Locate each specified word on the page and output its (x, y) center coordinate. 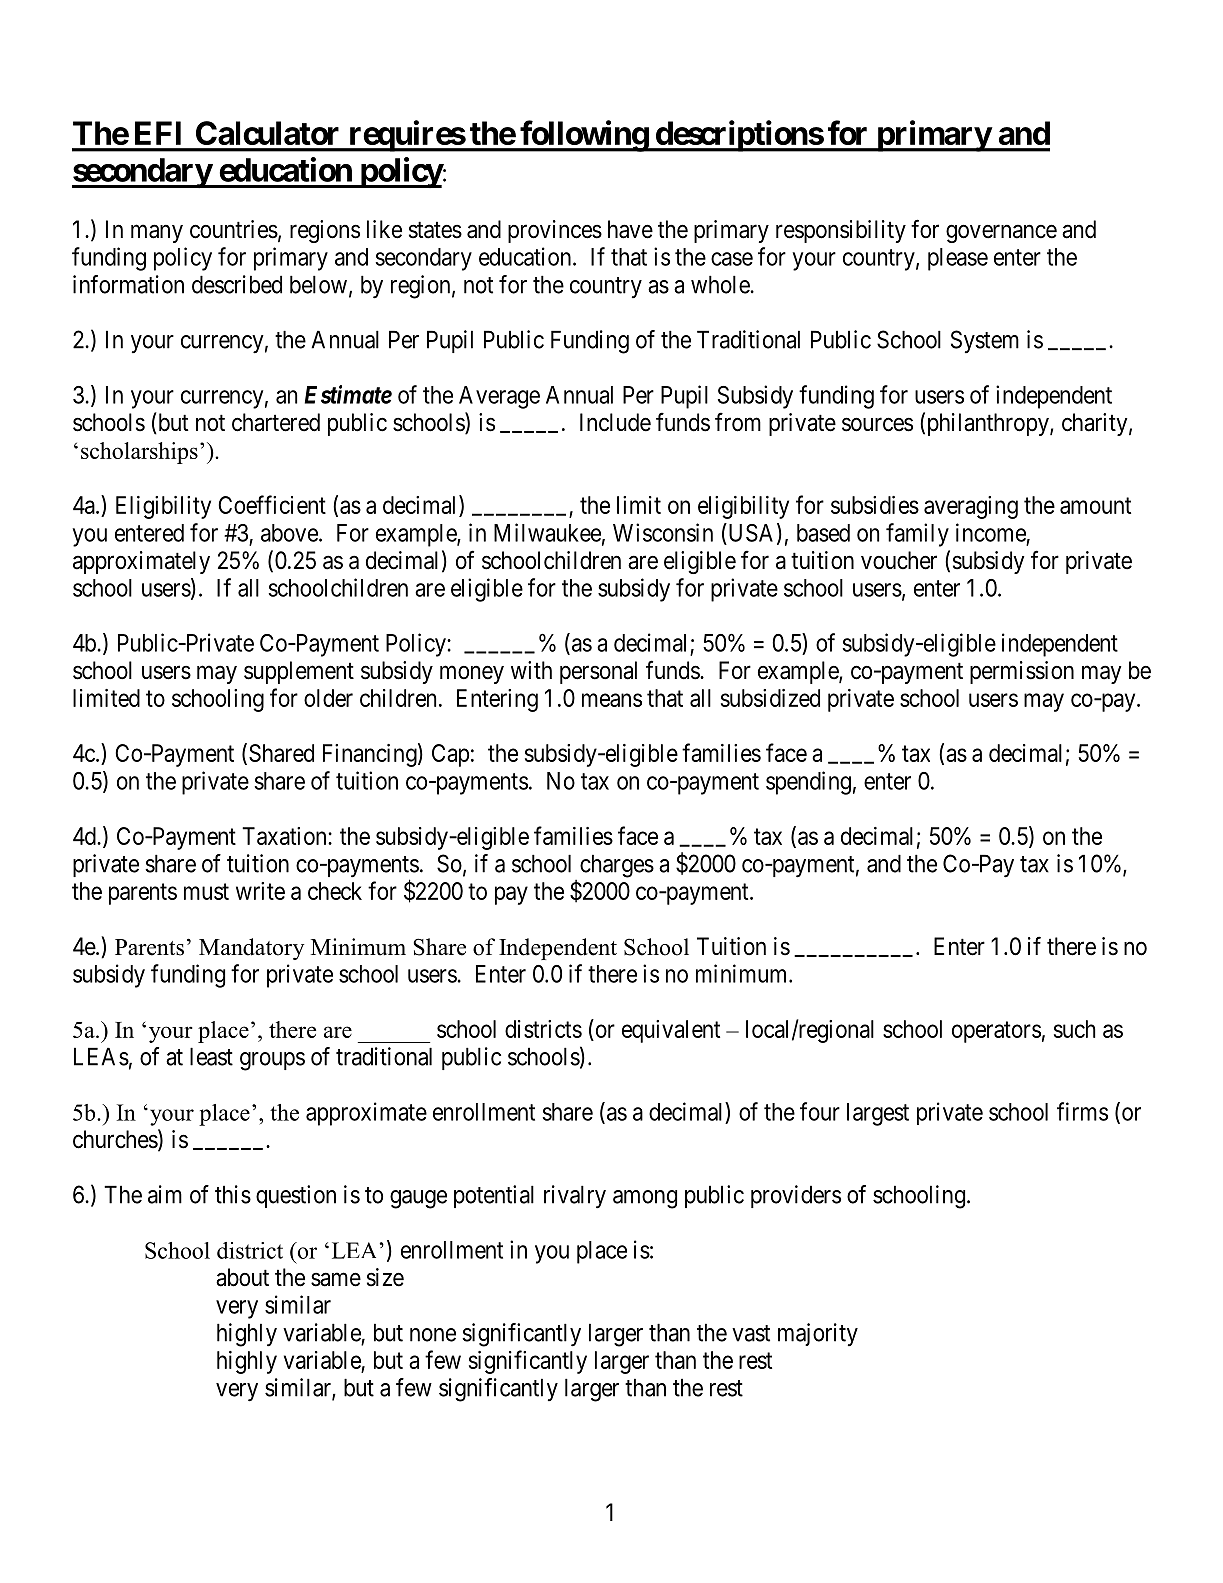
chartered (276, 422)
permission (1022, 672)
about (242, 1277)
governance (1001, 233)
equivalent (671, 1031)
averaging (971, 507)
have (630, 229)
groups (272, 1061)
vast (751, 1333)
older (328, 698)
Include (615, 422)
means (612, 700)
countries (234, 229)
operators (996, 1032)
